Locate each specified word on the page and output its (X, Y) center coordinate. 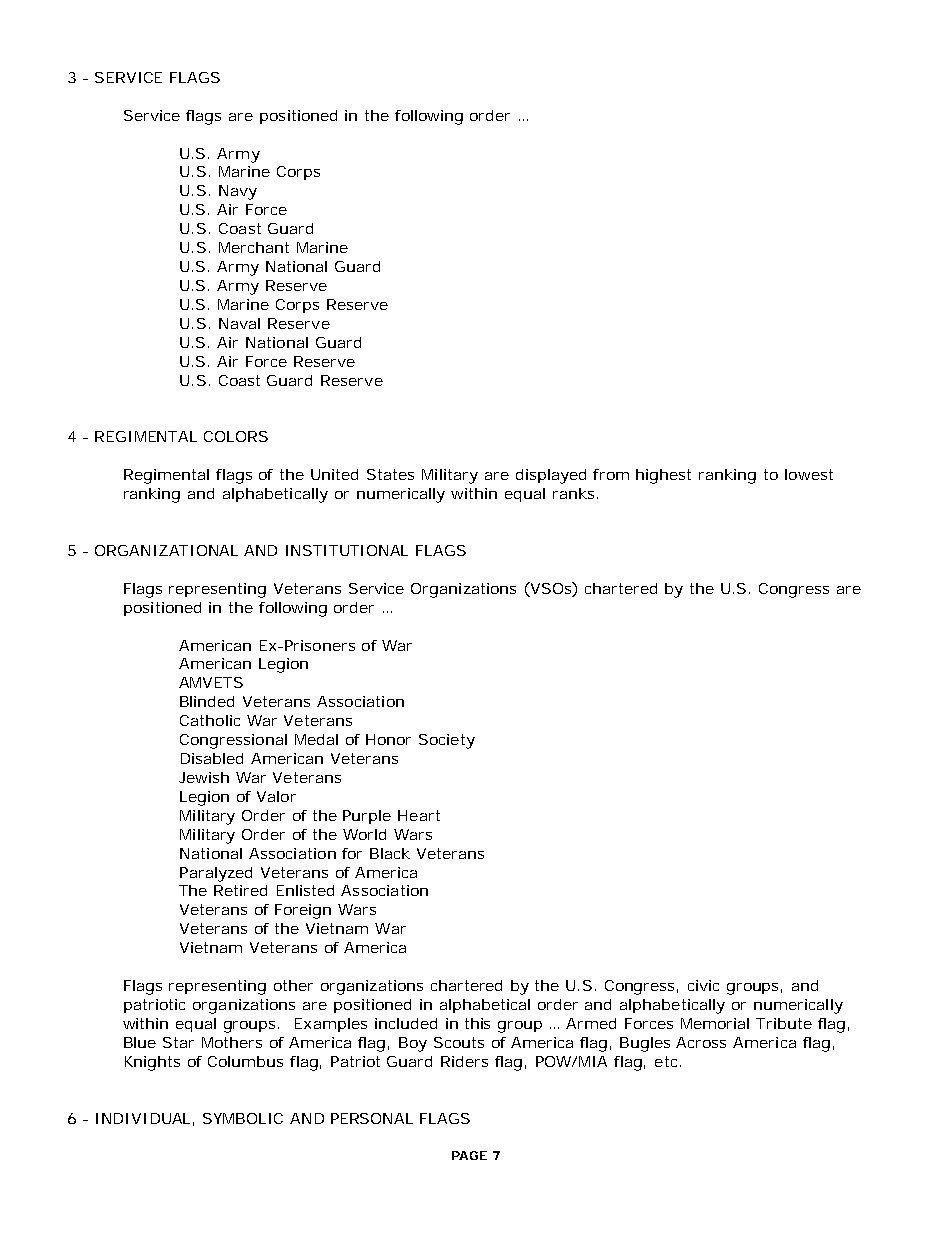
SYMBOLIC (243, 1118)
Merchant (254, 247)
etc (668, 1061)
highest (663, 476)
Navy (238, 192)
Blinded (207, 701)
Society (447, 741)
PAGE (469, 1155)
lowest (809, 474)
